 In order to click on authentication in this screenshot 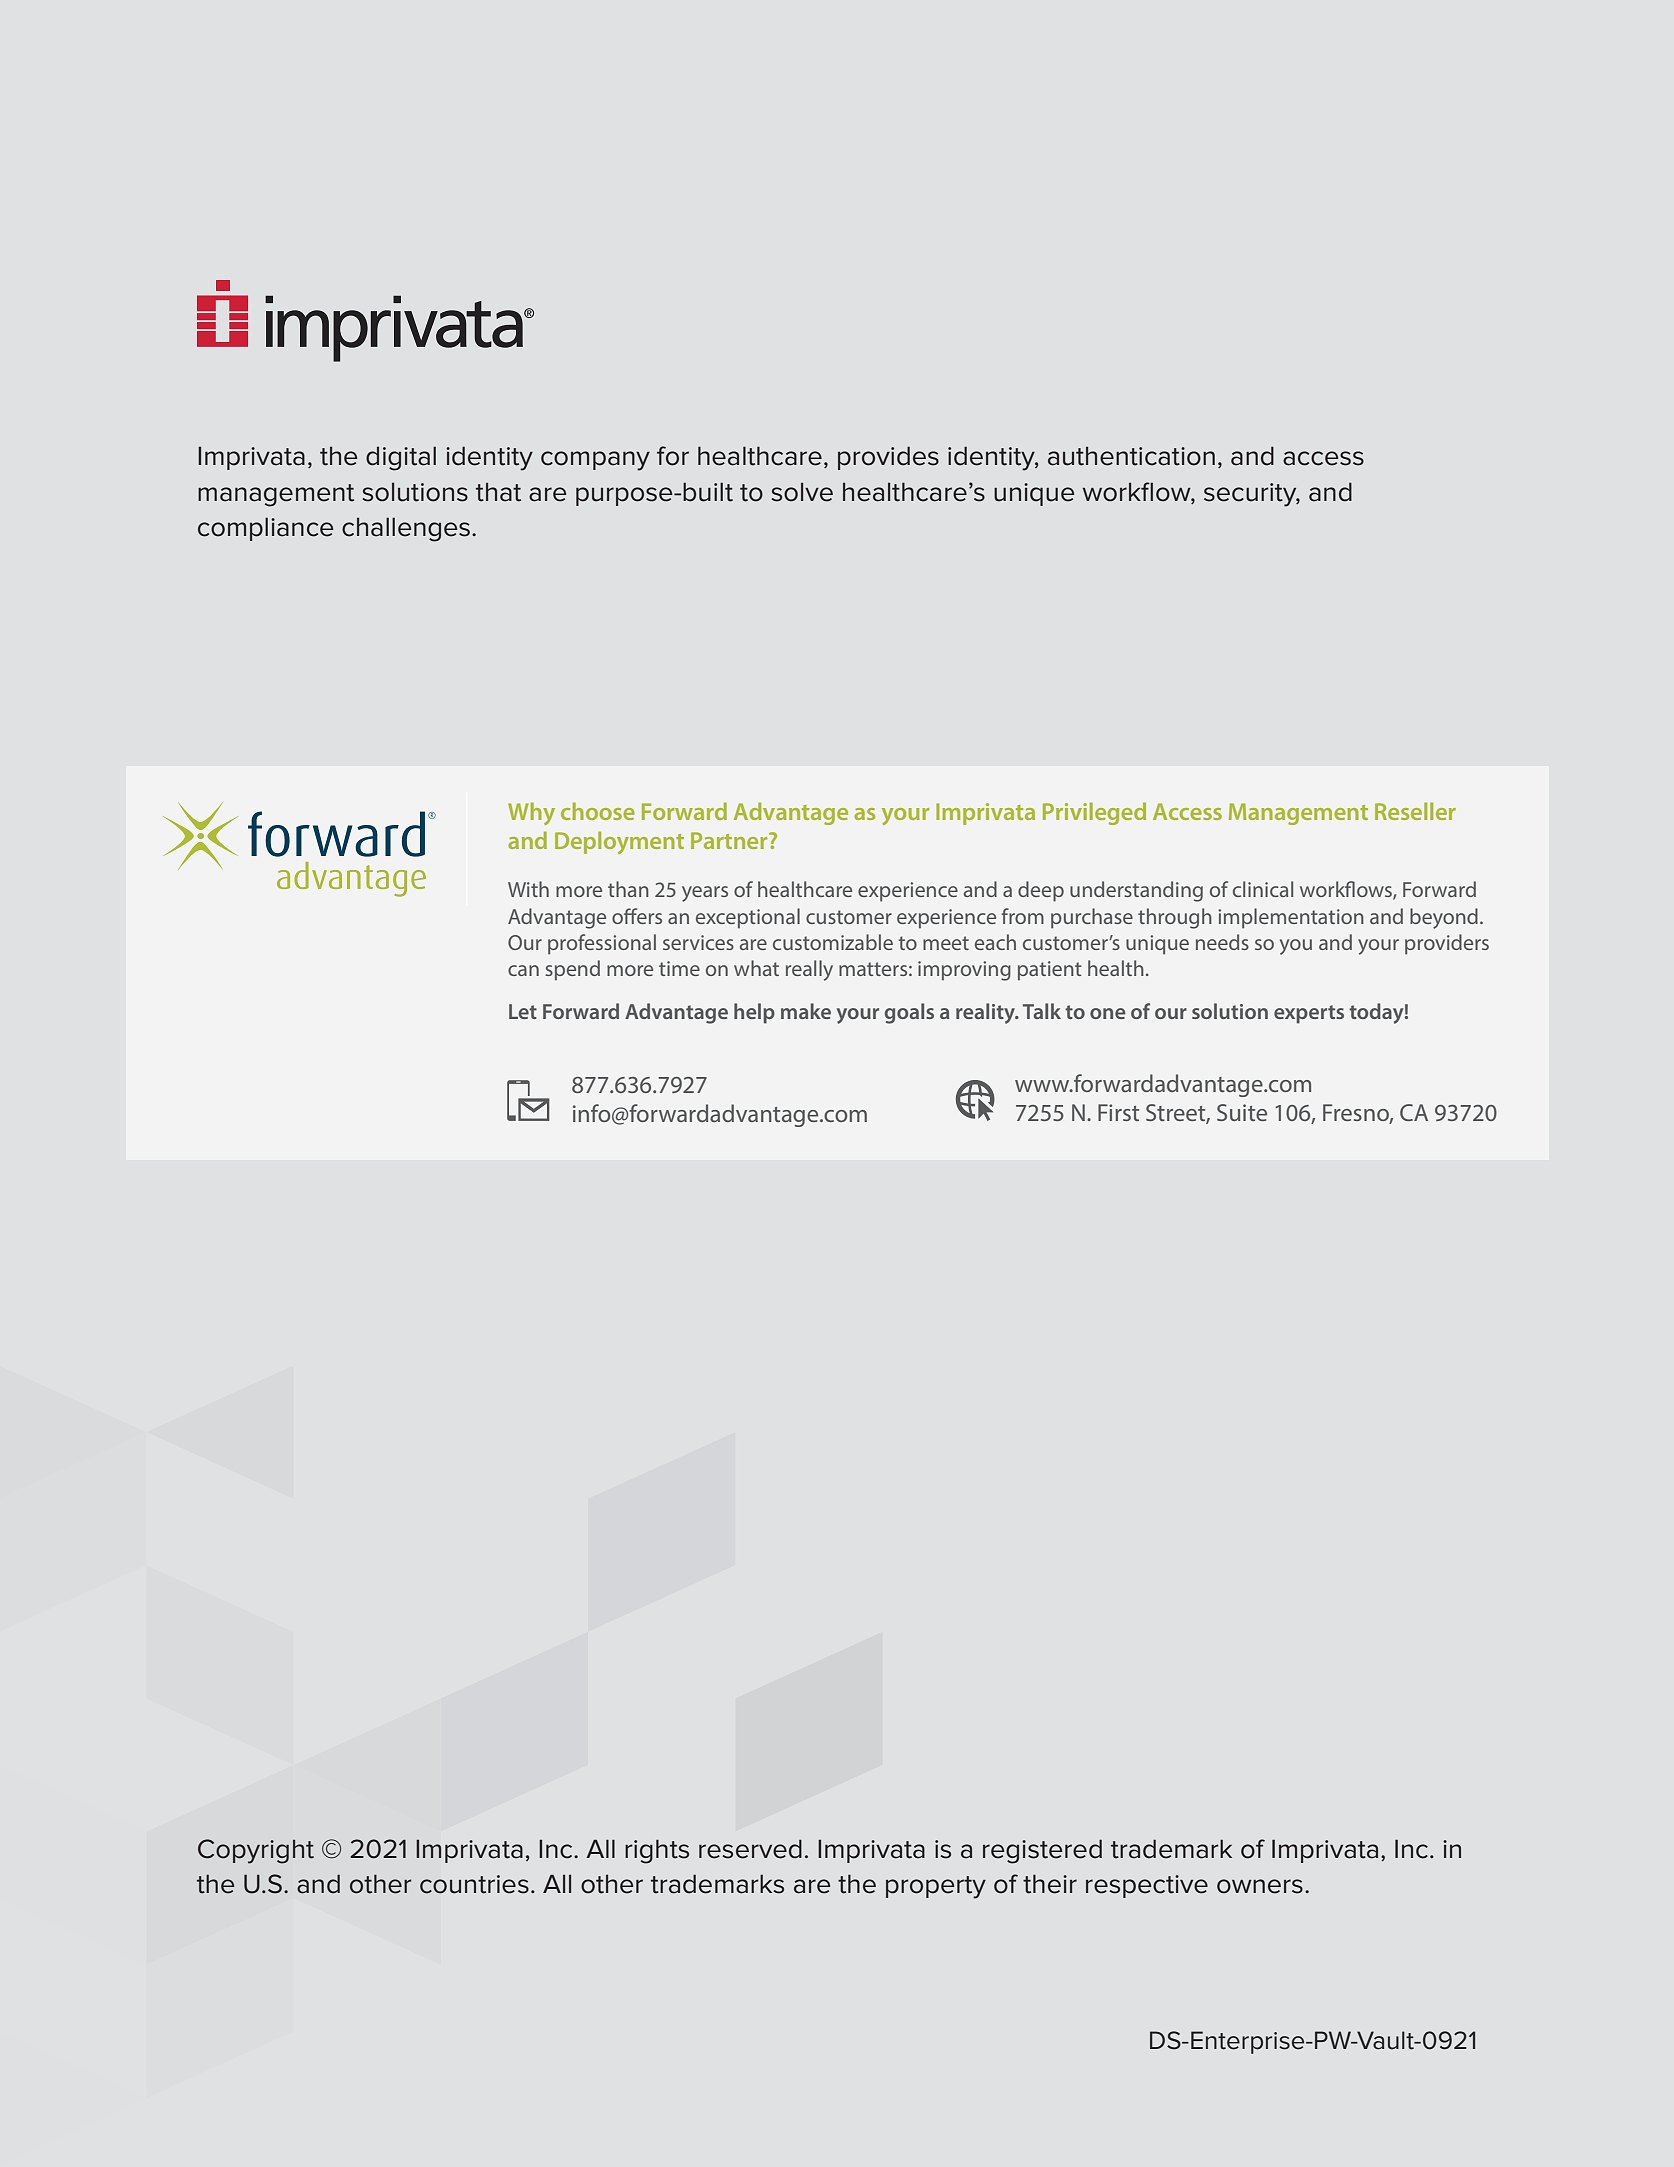, I will do `click(1131, 456)`.
